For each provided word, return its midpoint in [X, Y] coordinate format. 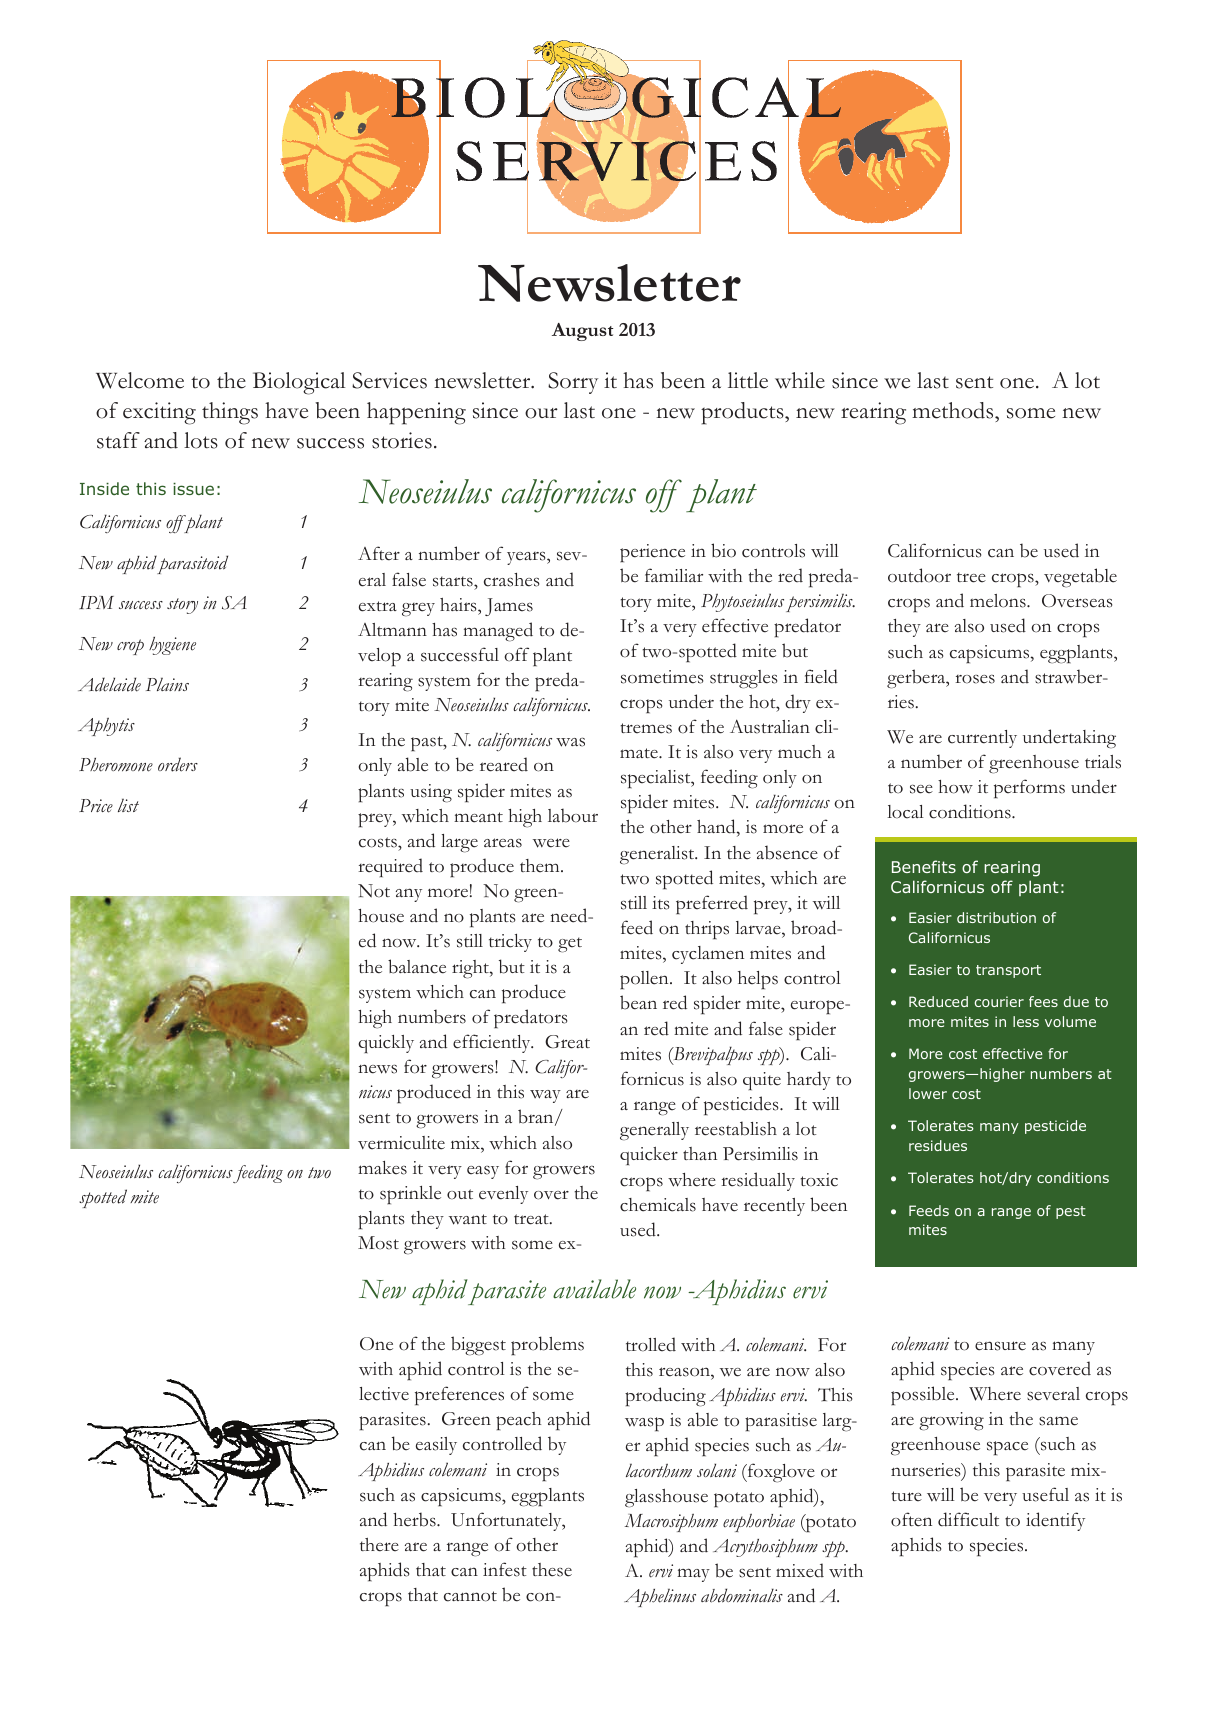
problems [547, 1346]
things [230, 413]
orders [178, 764]
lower [928, 1093]
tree [971, 577]
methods [954, 410]
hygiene [172, 646]
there [379, 1545]
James [509, 607]
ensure [1000, 1346]
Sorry [573, 383]
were [551, 843]
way [545, 1096]
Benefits [924, 866]
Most [378, 1243]
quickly [386, 1044]
